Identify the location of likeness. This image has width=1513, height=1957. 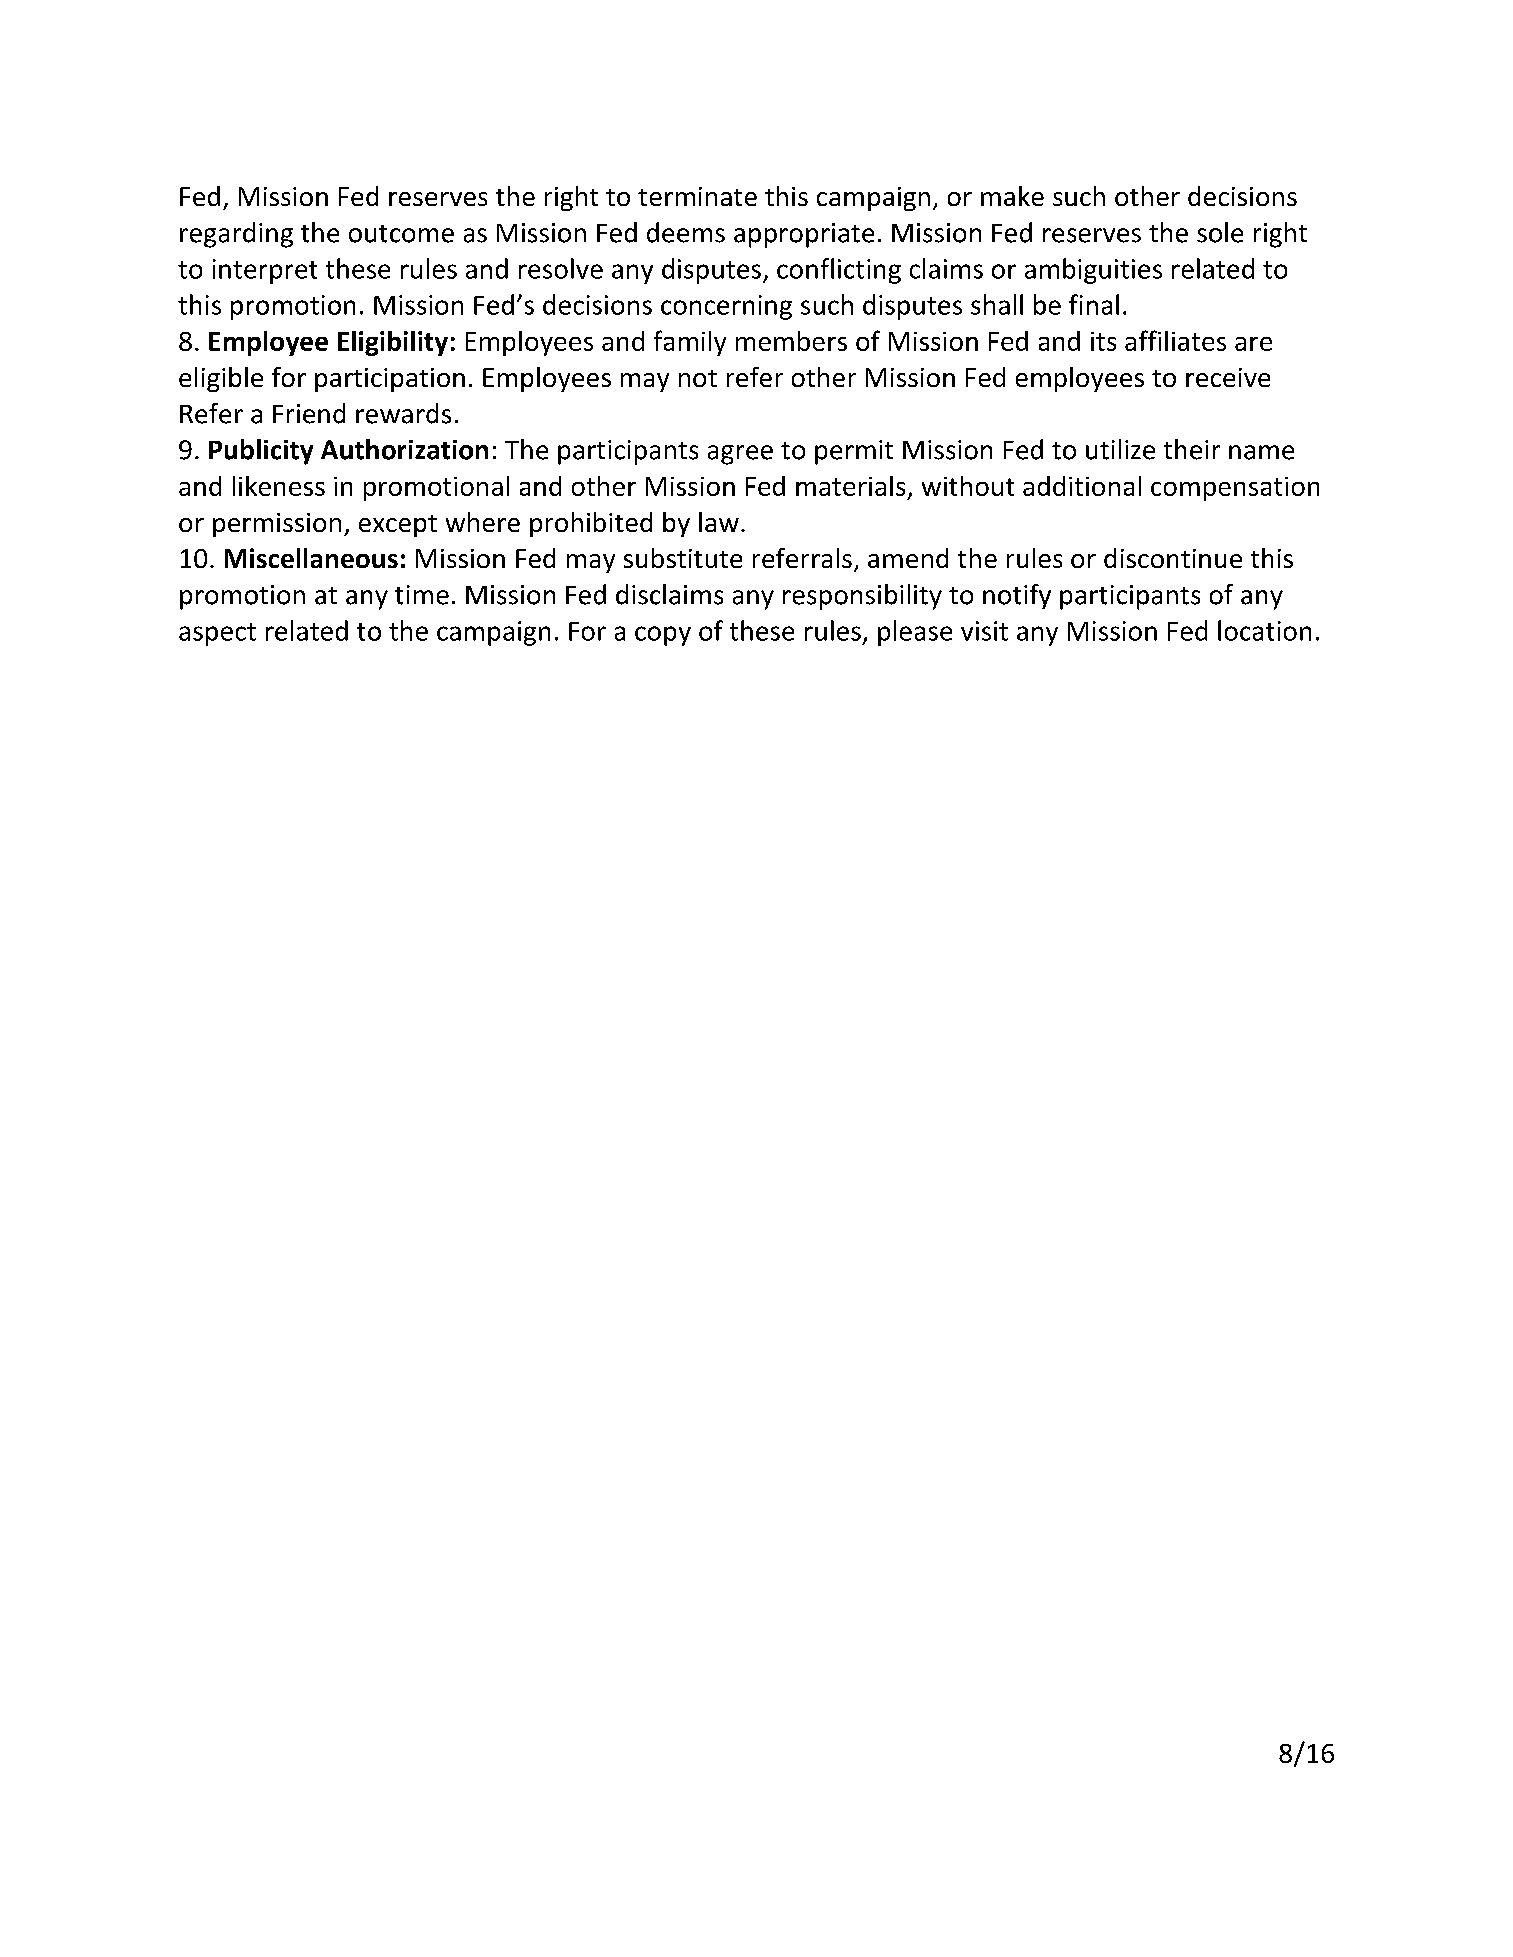
(279, 486).
